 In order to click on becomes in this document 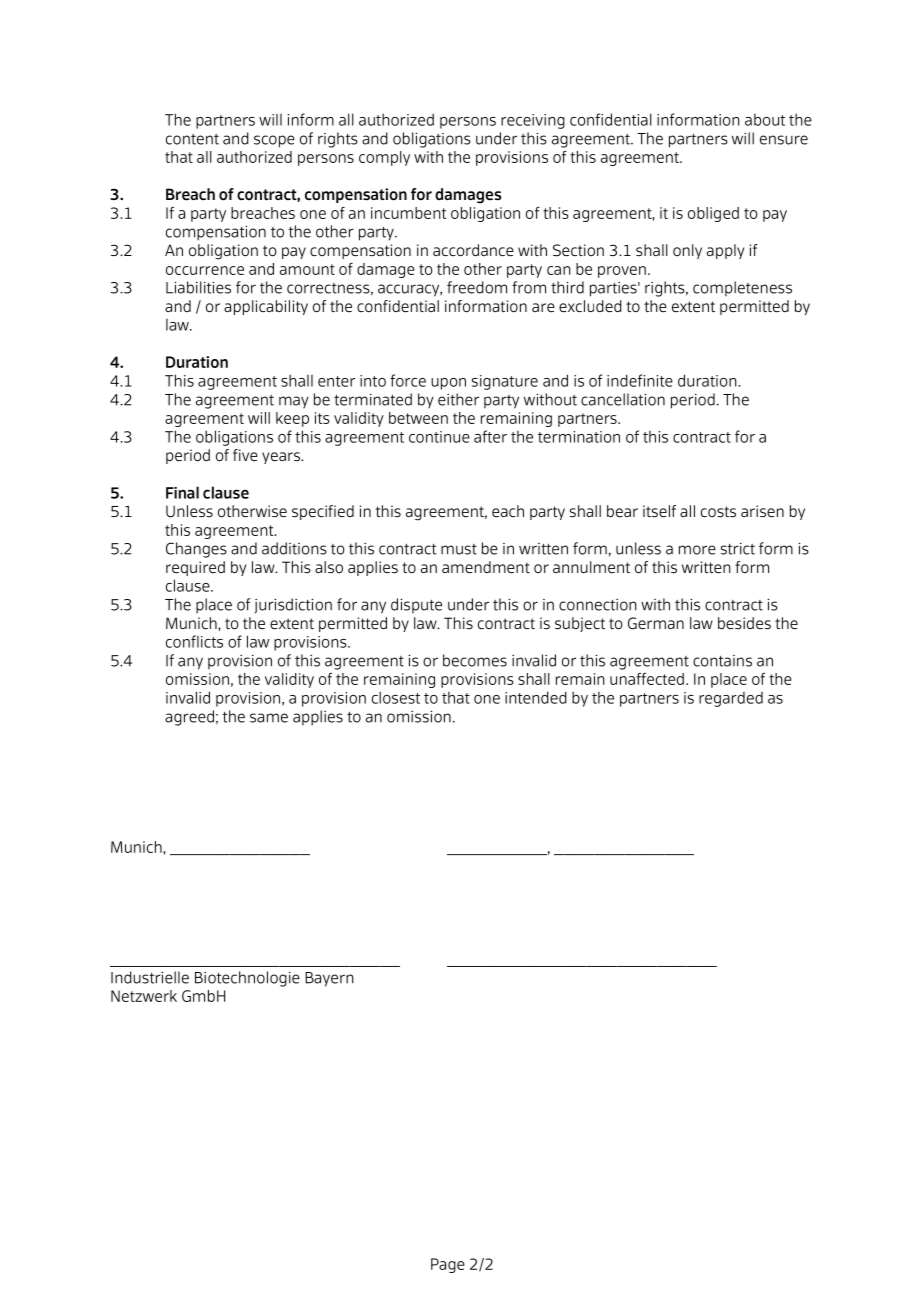, I will do `click(475, 660)`.
